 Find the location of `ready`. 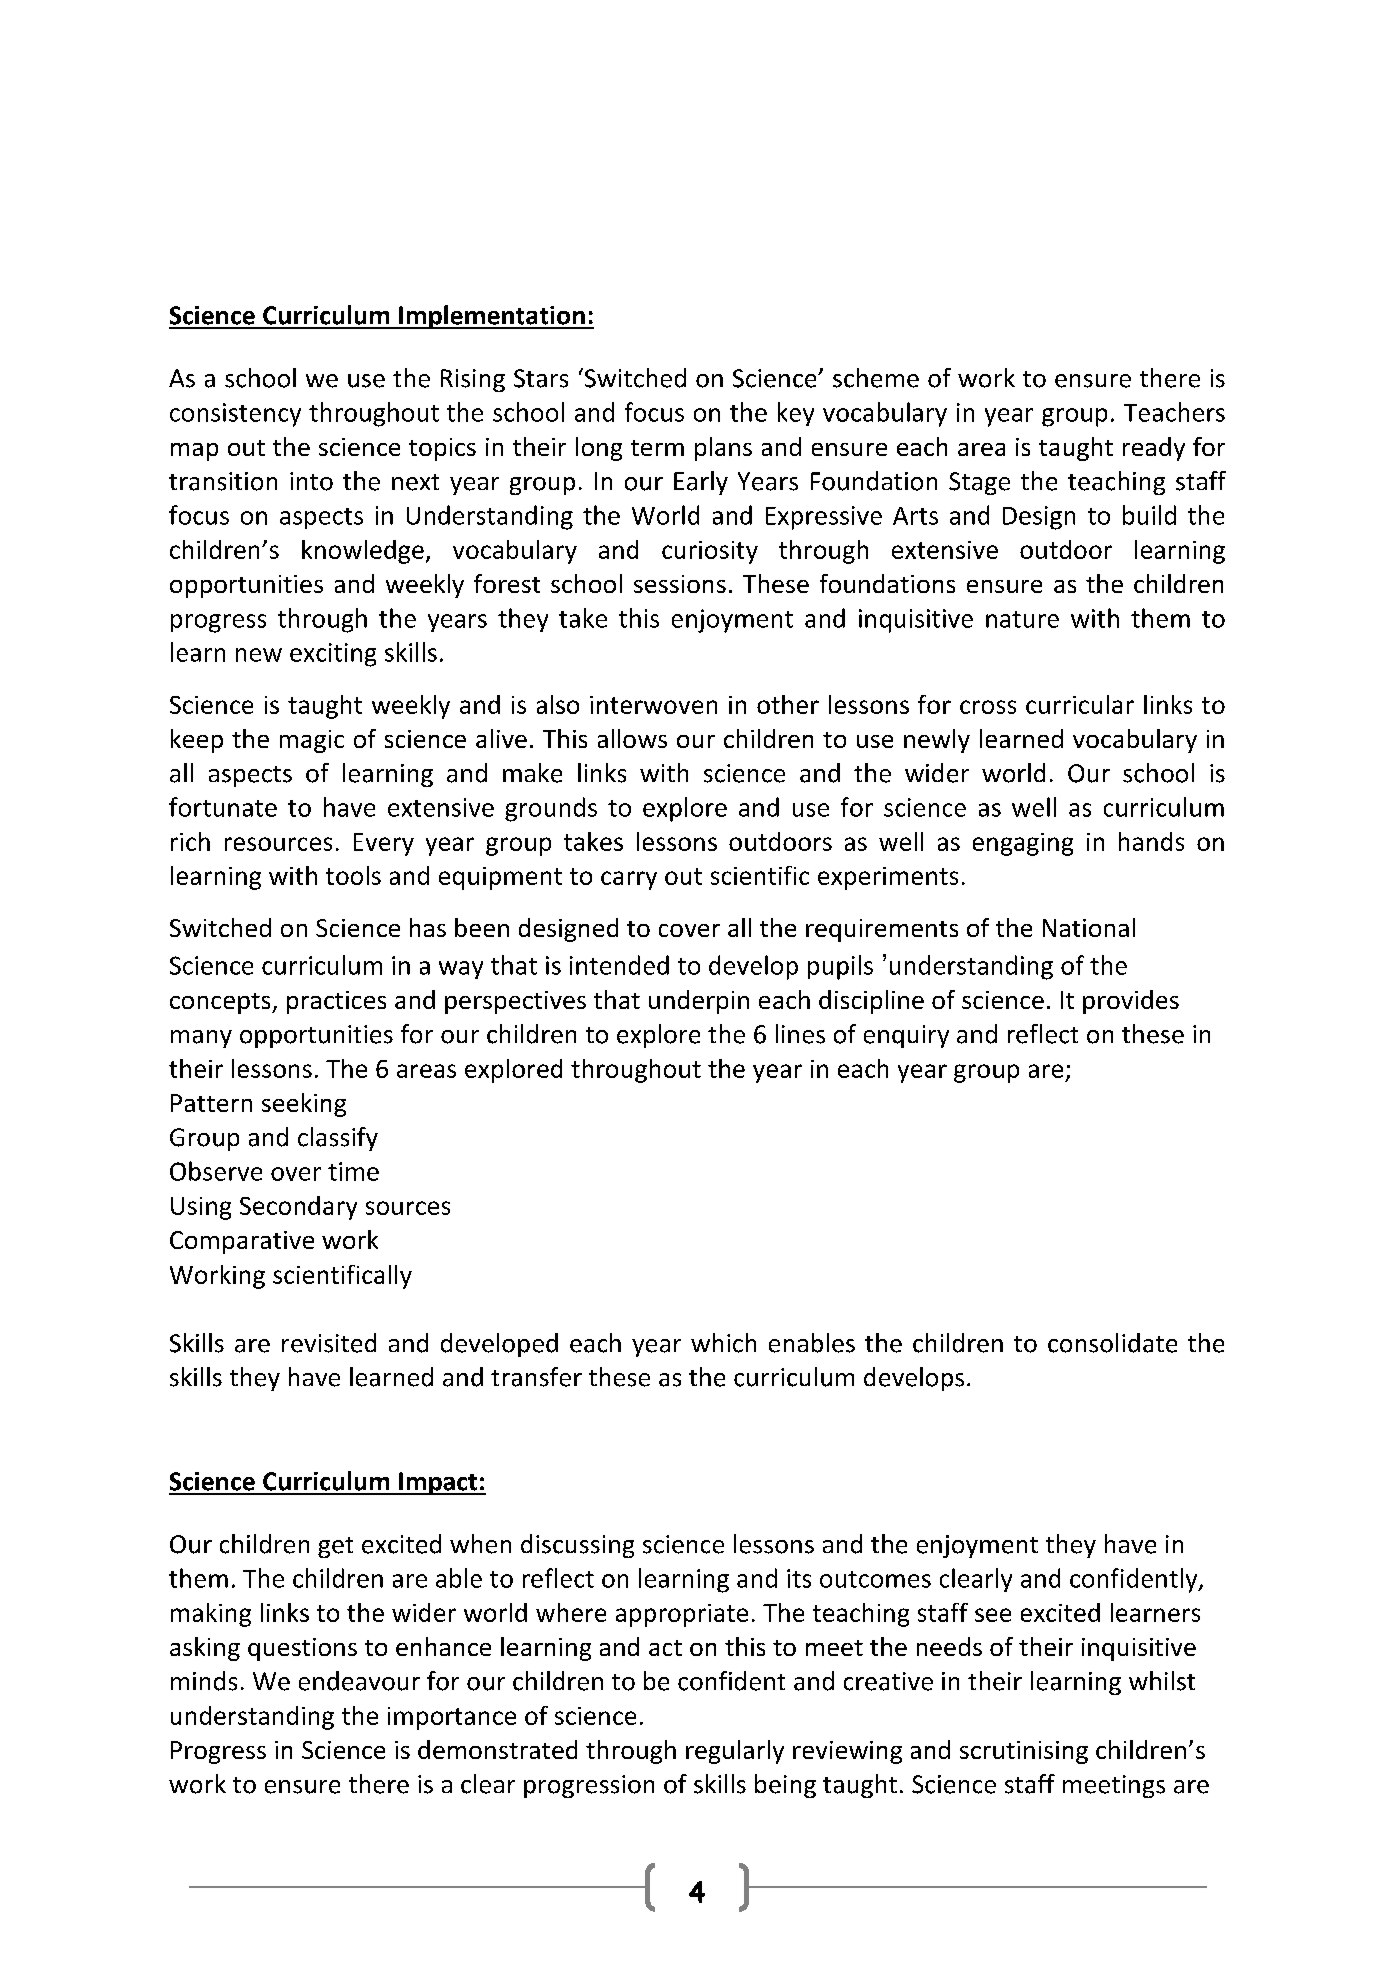

ready is located at coordinates (1154, 449).
